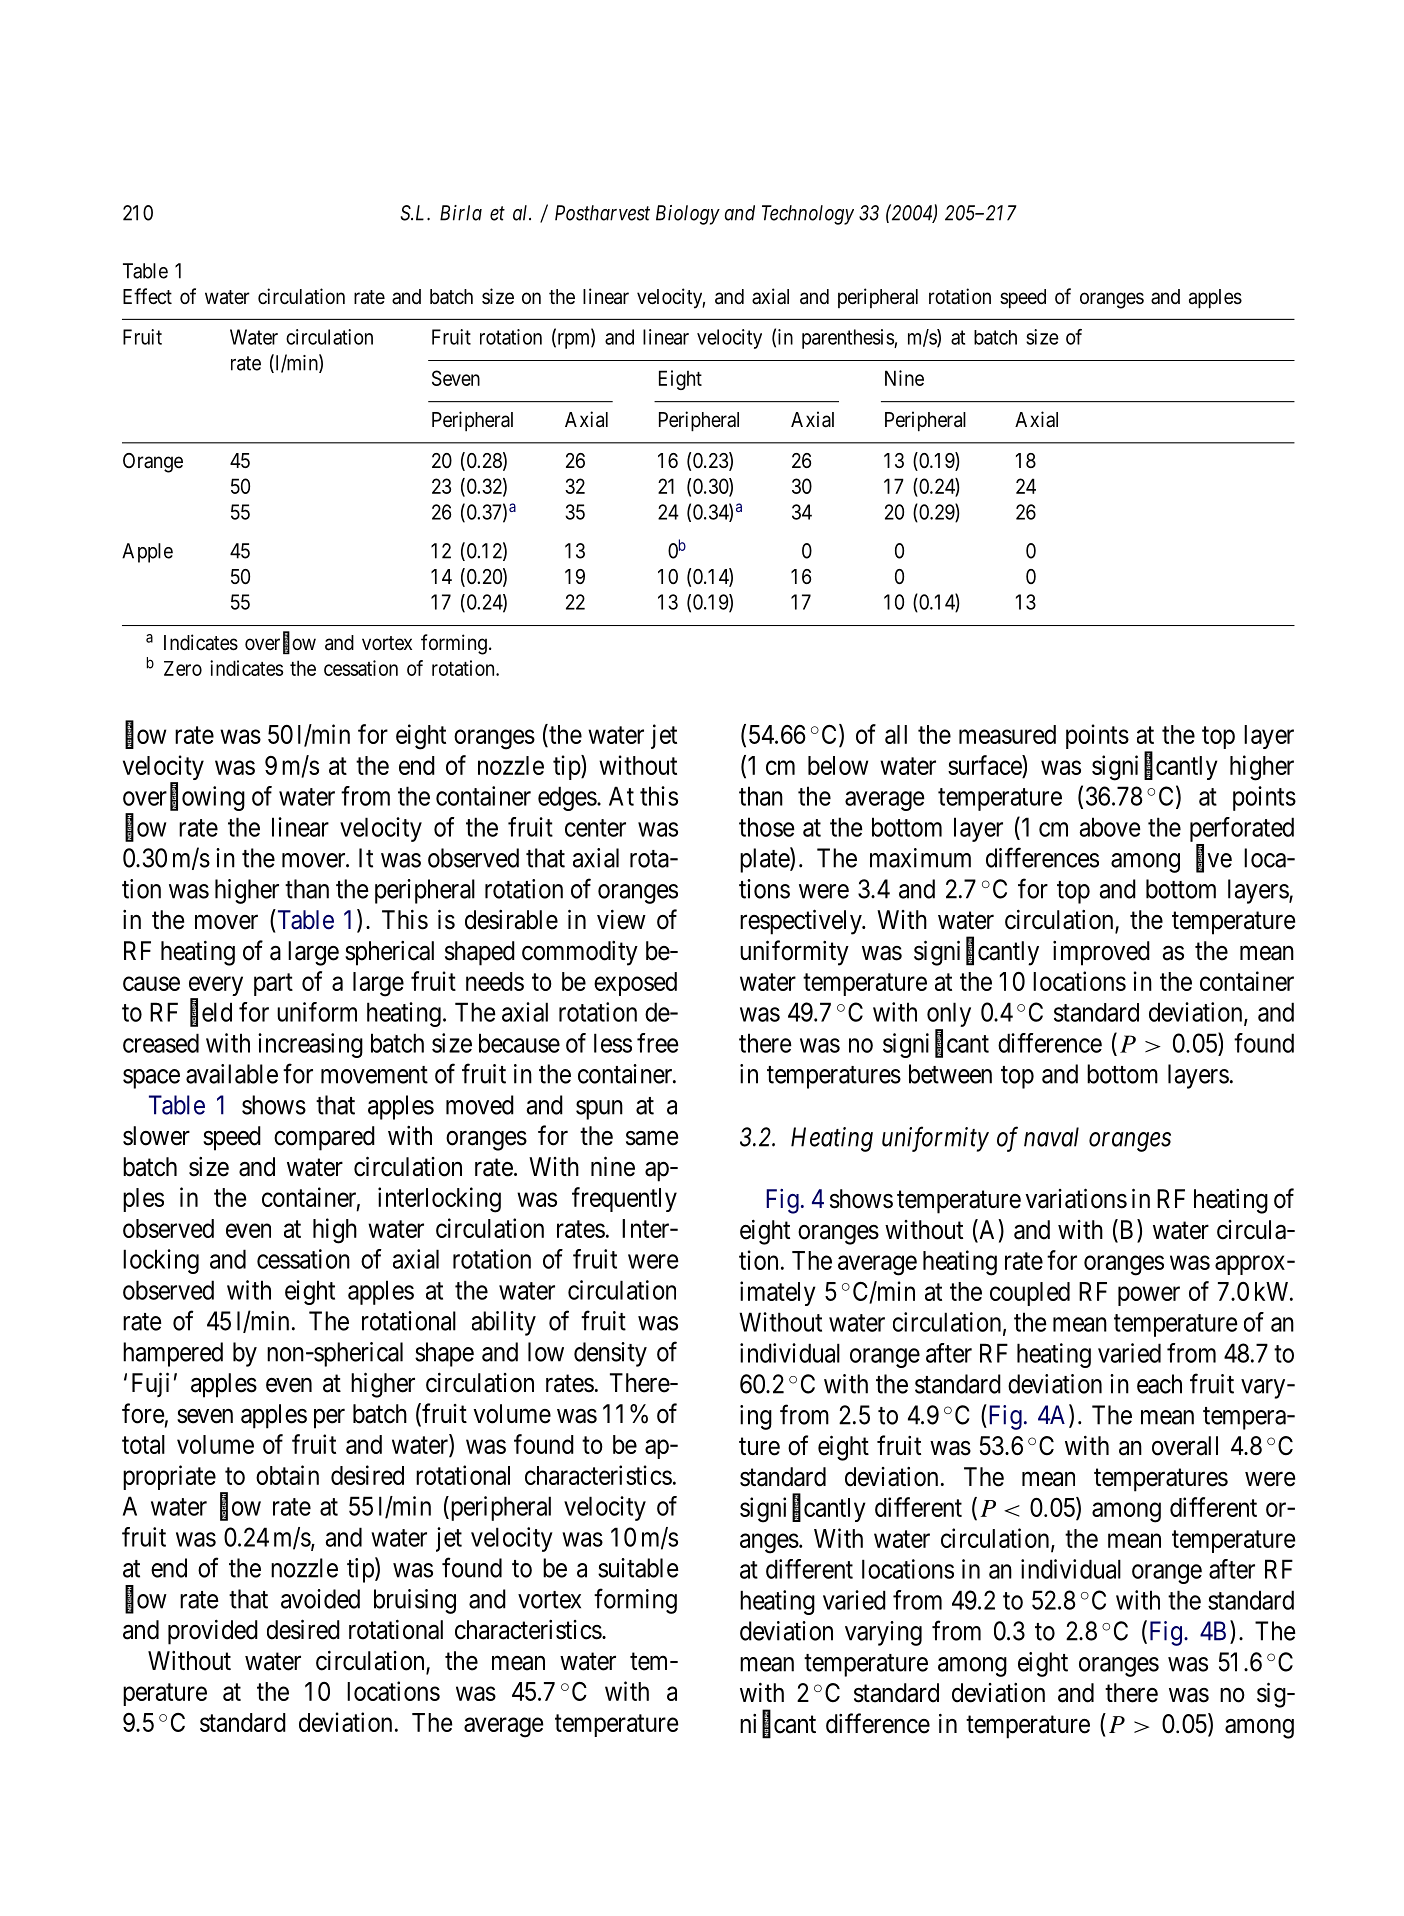 The width and height of the screenshot is (1404, 1916). What do you see at coordinates (147, 296) in the screenshot?
I see `Effect` at bounding box center [147, 296].
